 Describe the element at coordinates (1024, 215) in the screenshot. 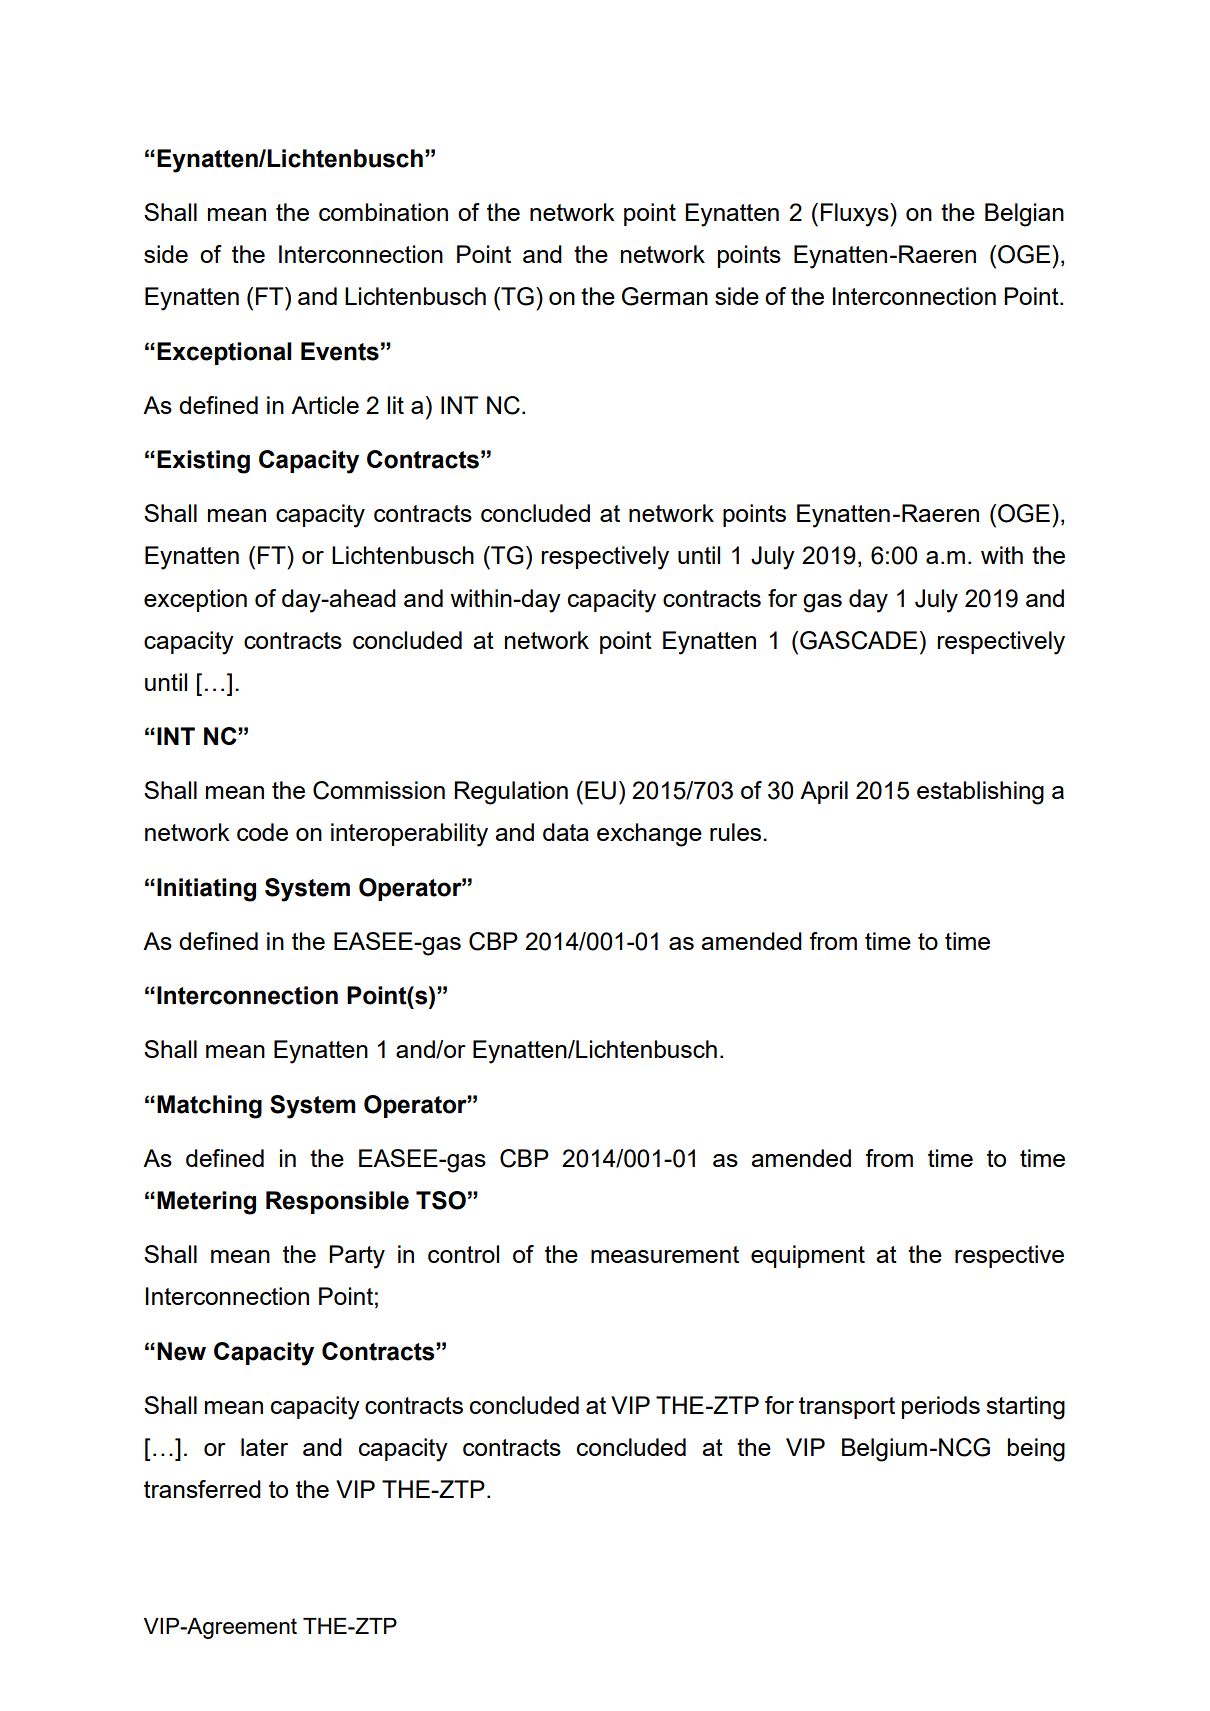

I see `Belgian` at that location.
